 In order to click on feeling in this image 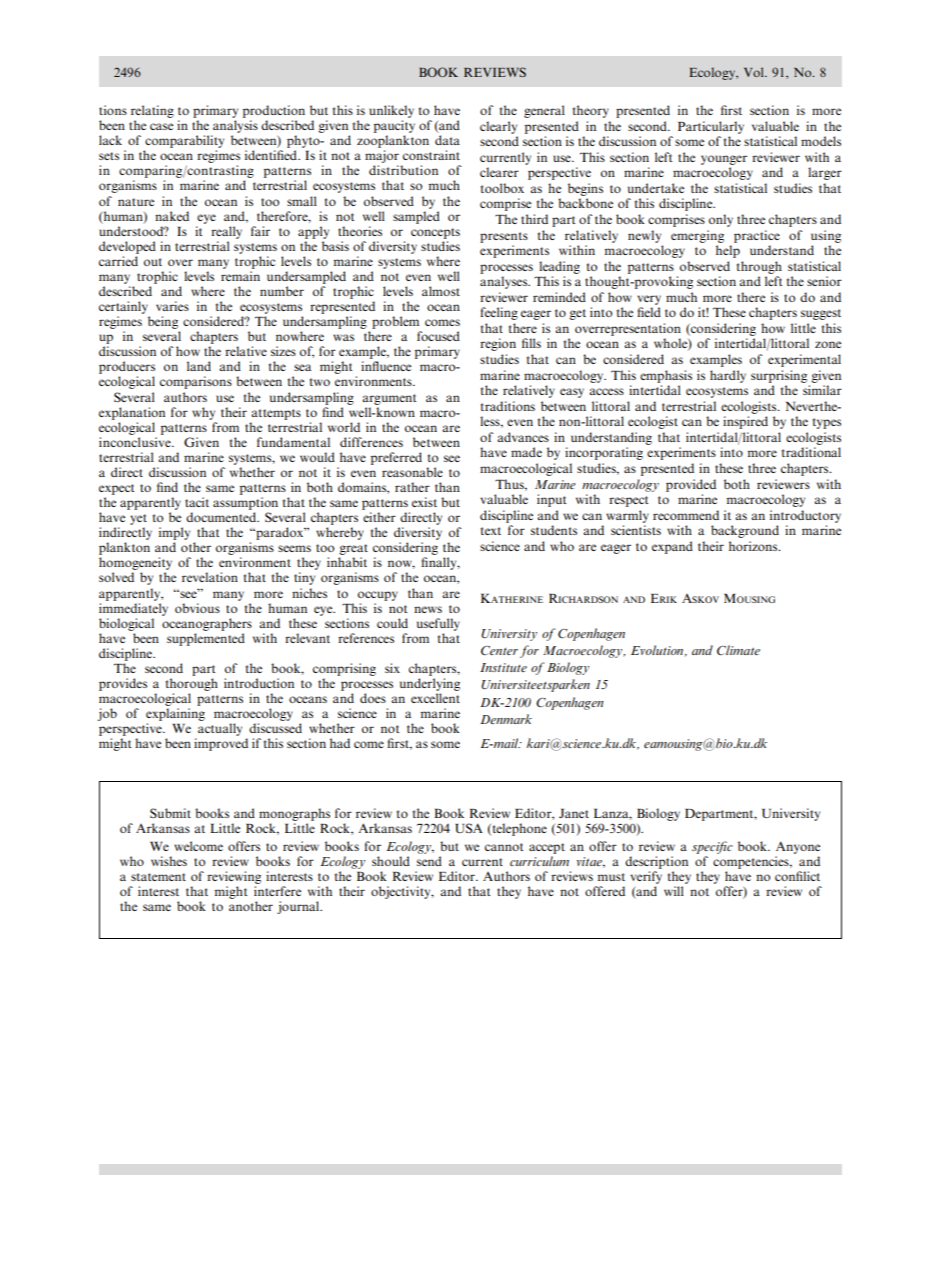, I will do `click(499, 313)`.
